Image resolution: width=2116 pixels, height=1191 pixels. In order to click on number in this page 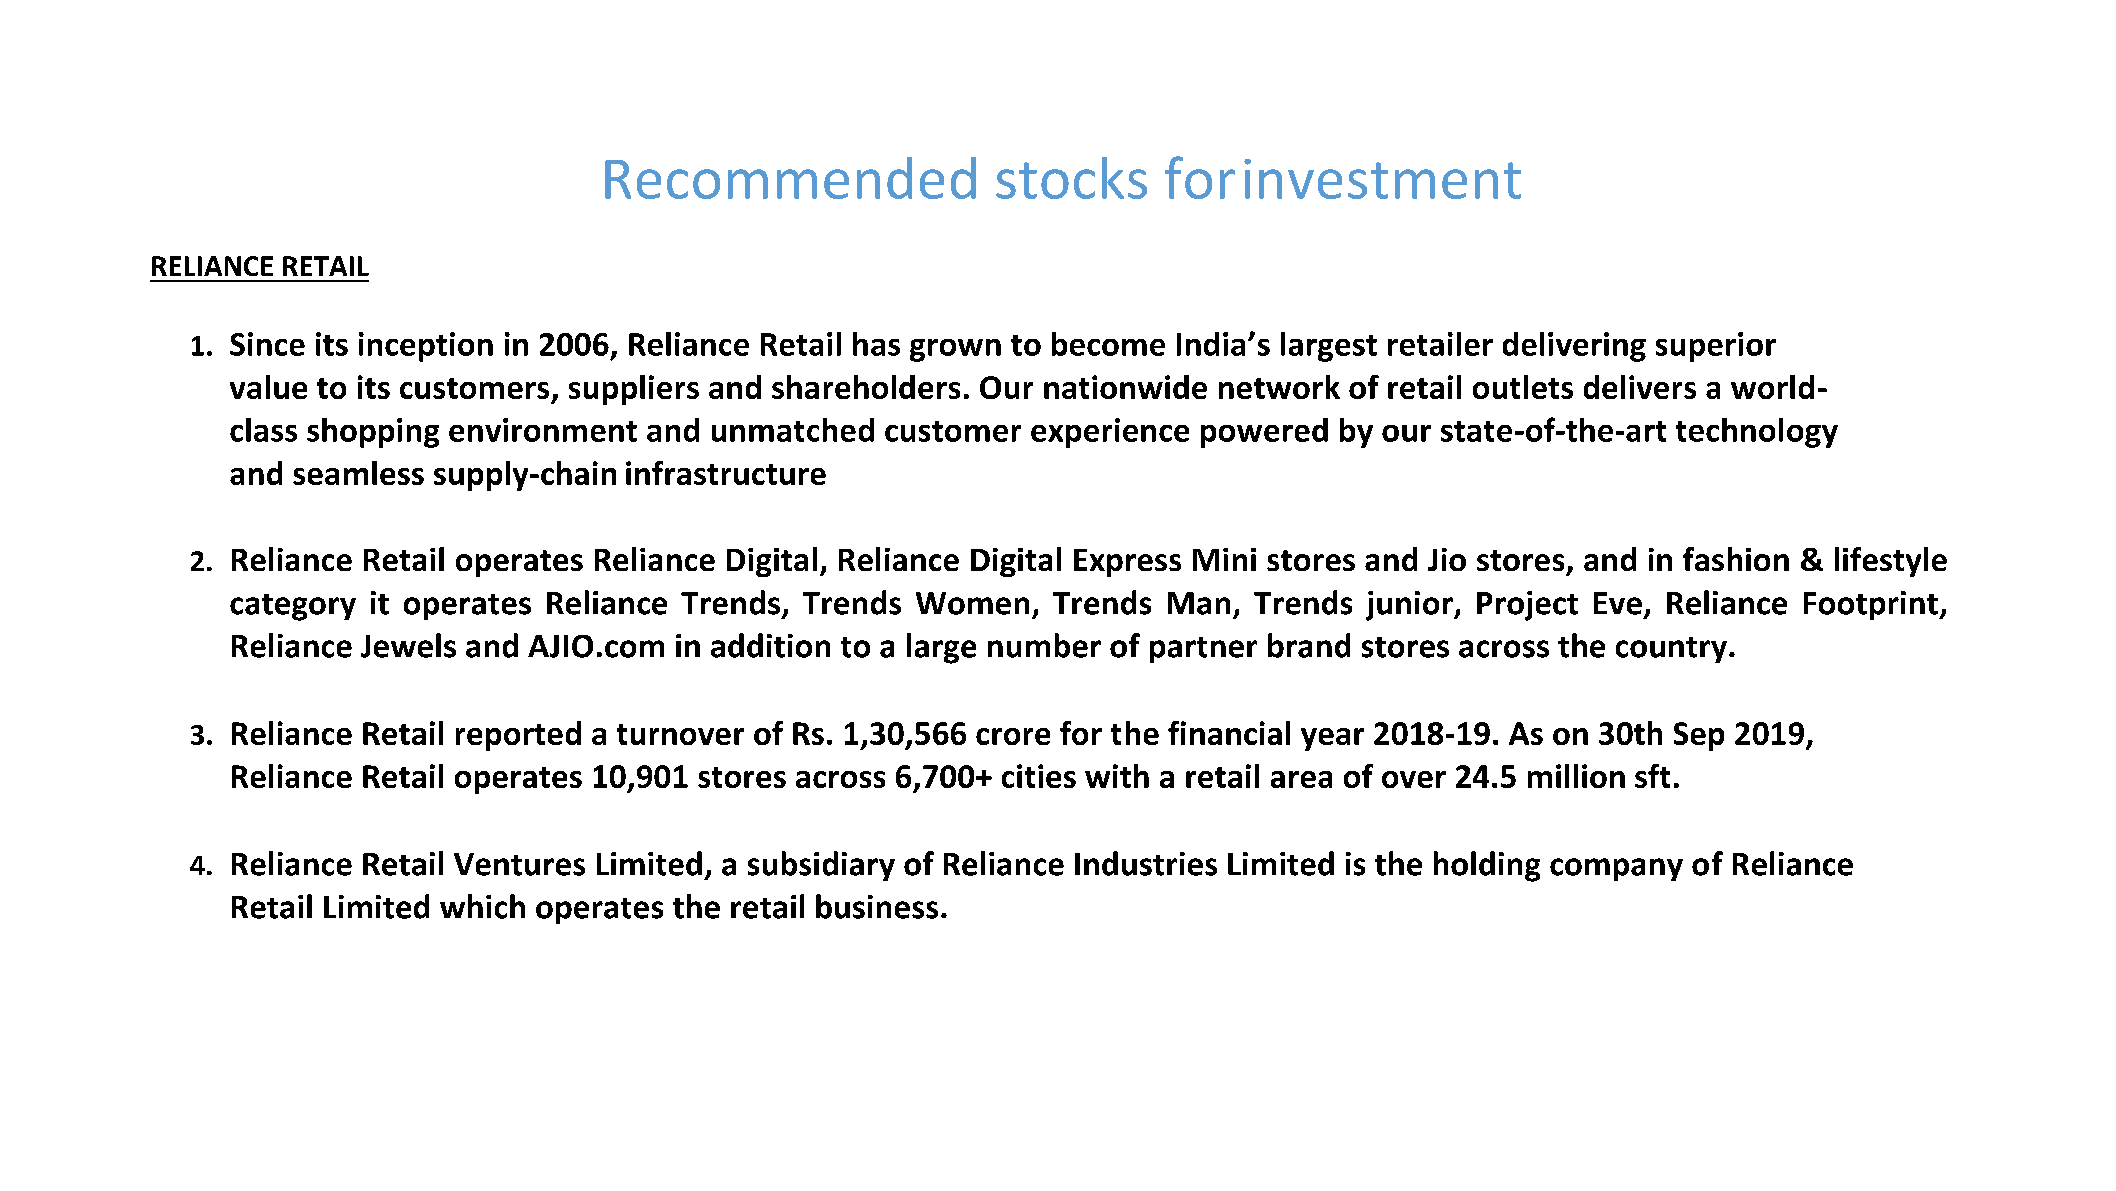, I will do `click(1044, 645)`.
